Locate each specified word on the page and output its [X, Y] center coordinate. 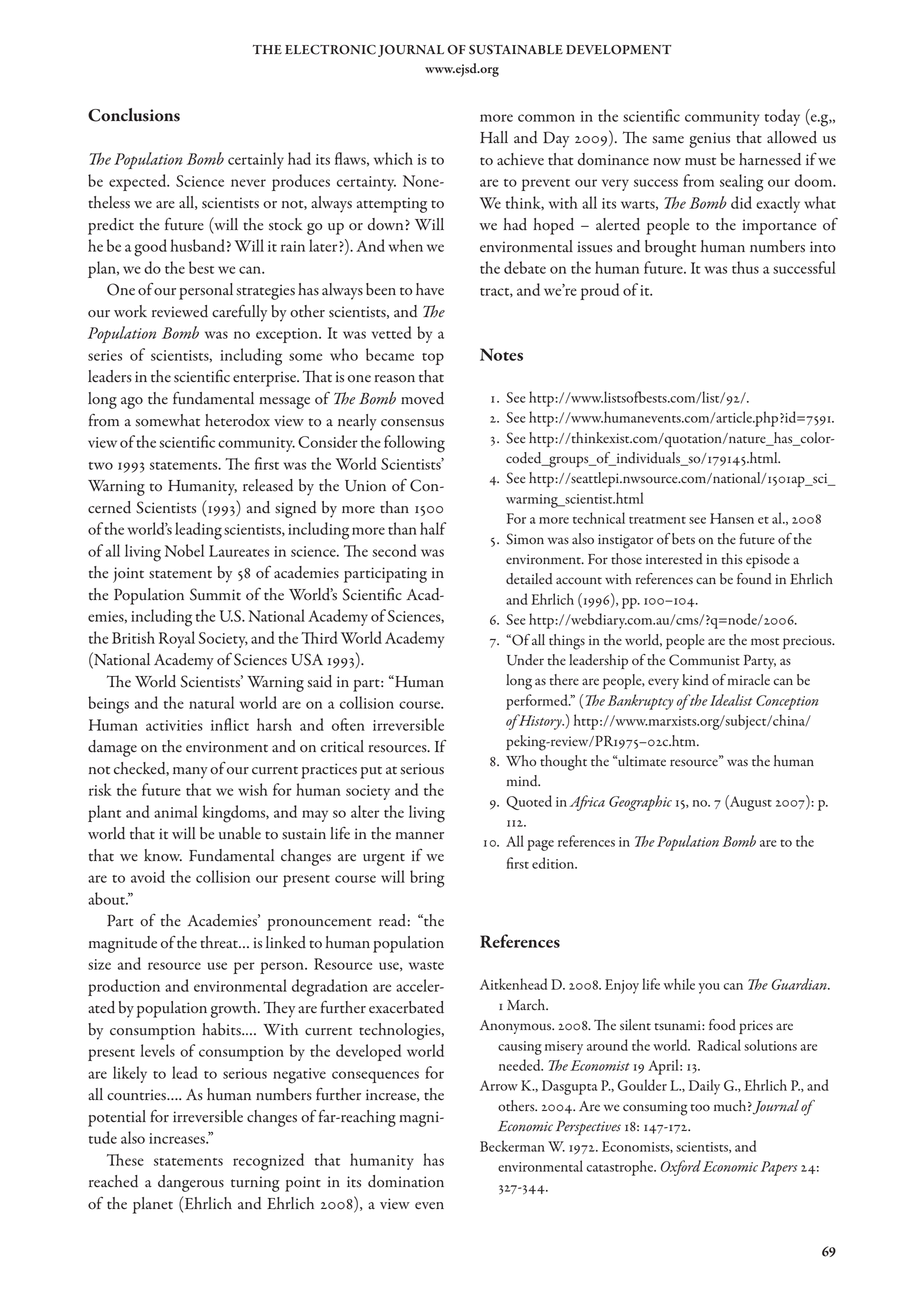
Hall [494, 137]
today [782, 117]
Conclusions [134, 115]
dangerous [191, 1183]
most [765, 642]
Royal [177, 639]
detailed [529, 579]
